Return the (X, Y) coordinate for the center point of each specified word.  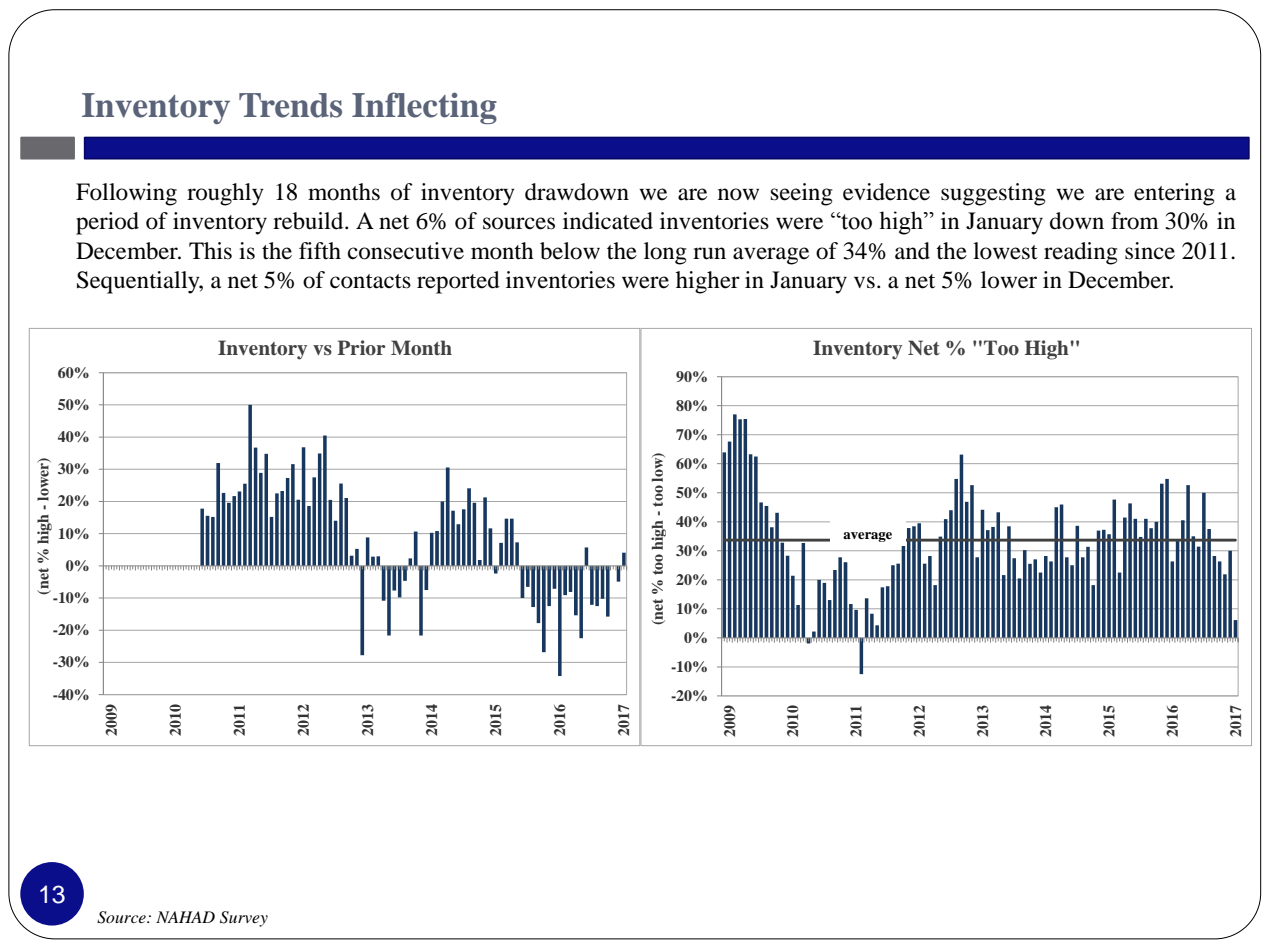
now (738, 194)
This (210, 251)
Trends (290, 105)
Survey (244, 919)
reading (1081, 253)
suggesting (993, 194)
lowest (1005, 251)
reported (458, 282)
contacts (370, 281)
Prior (361, 348)
